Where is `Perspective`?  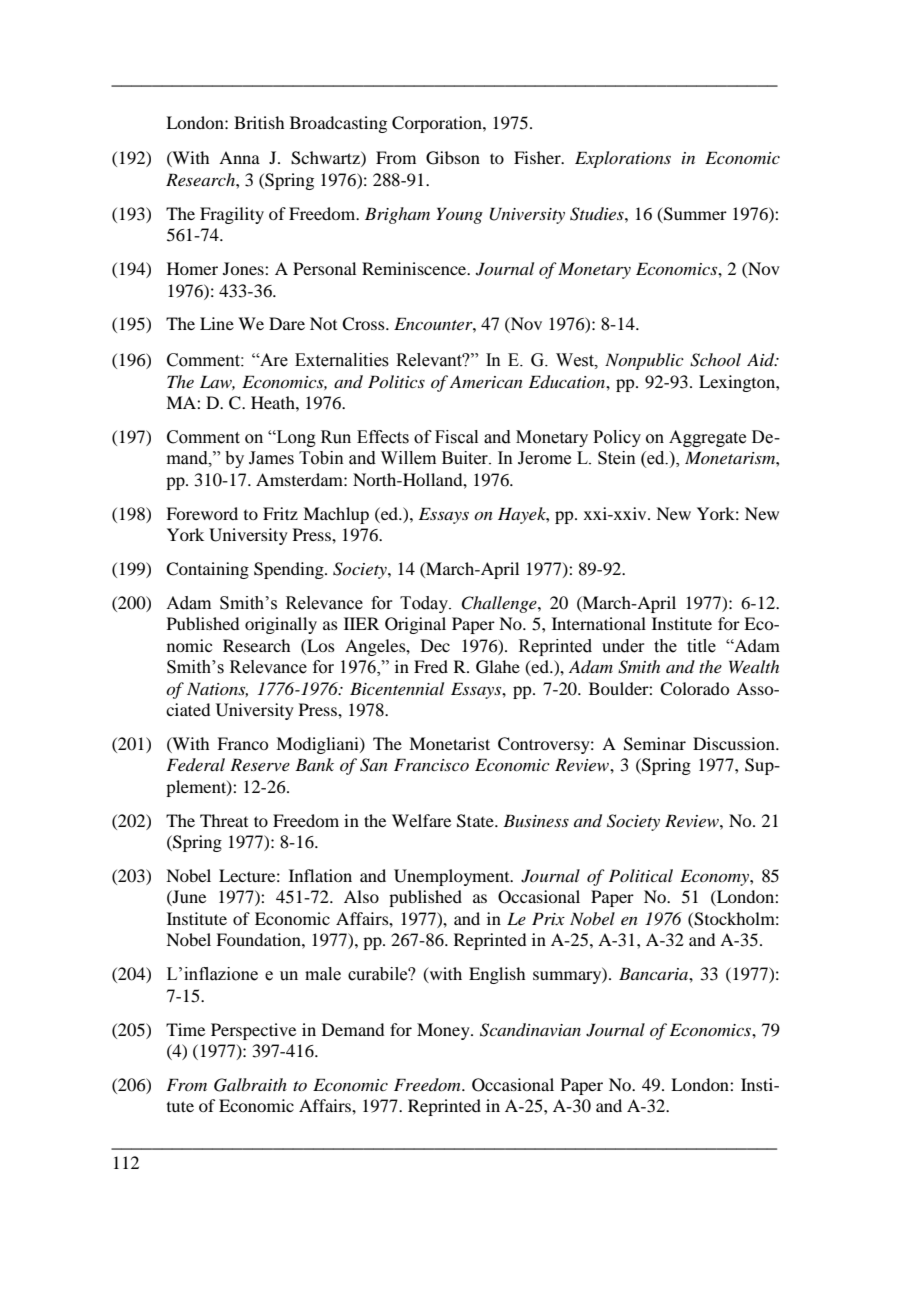
Perspective is located at coordinates (253, 1031).
